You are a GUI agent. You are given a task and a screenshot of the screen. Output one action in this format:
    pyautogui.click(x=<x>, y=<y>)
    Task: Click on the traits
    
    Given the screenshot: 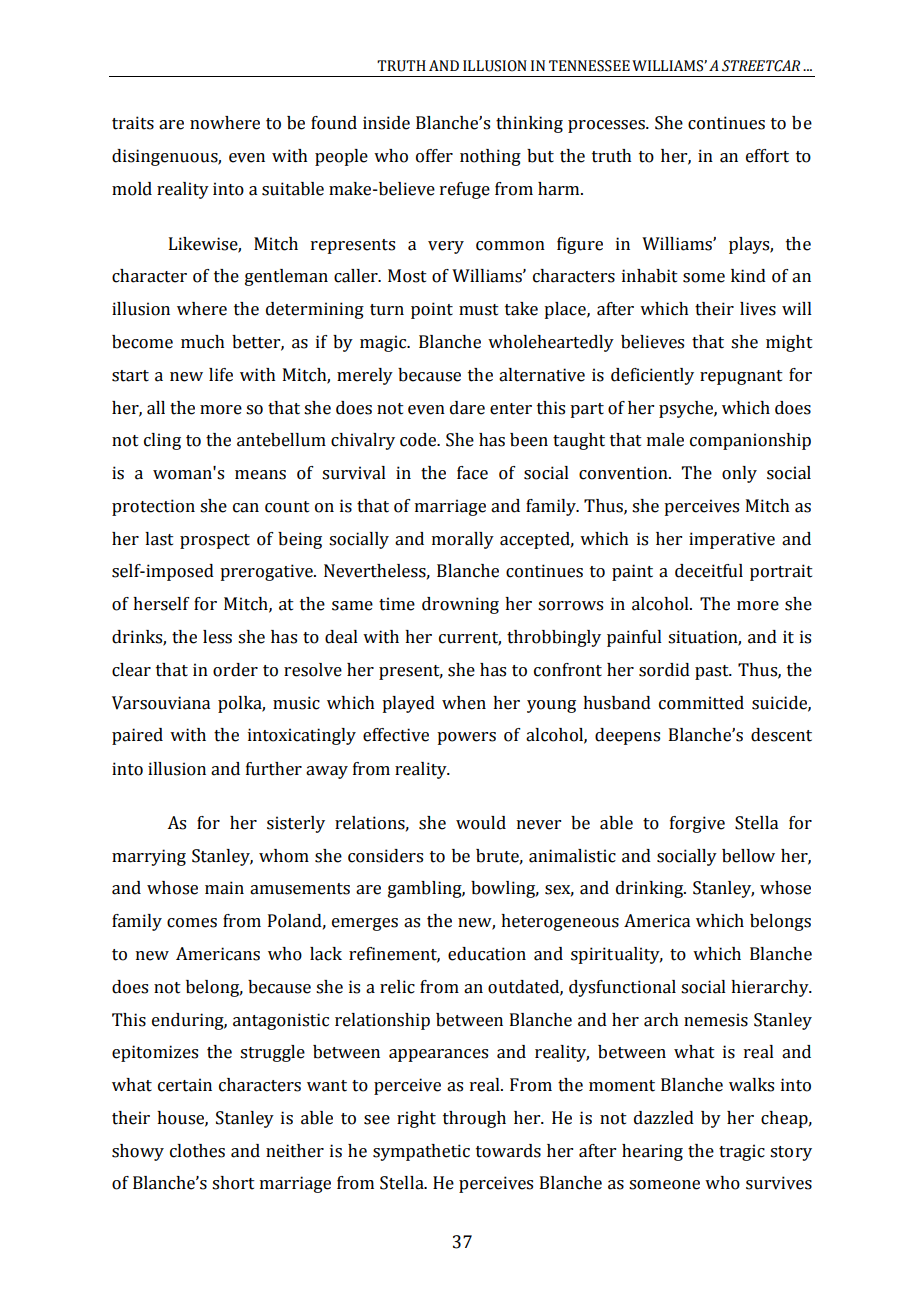 What is the action you would take?
    pyautogui.click(x=133, y=123)
